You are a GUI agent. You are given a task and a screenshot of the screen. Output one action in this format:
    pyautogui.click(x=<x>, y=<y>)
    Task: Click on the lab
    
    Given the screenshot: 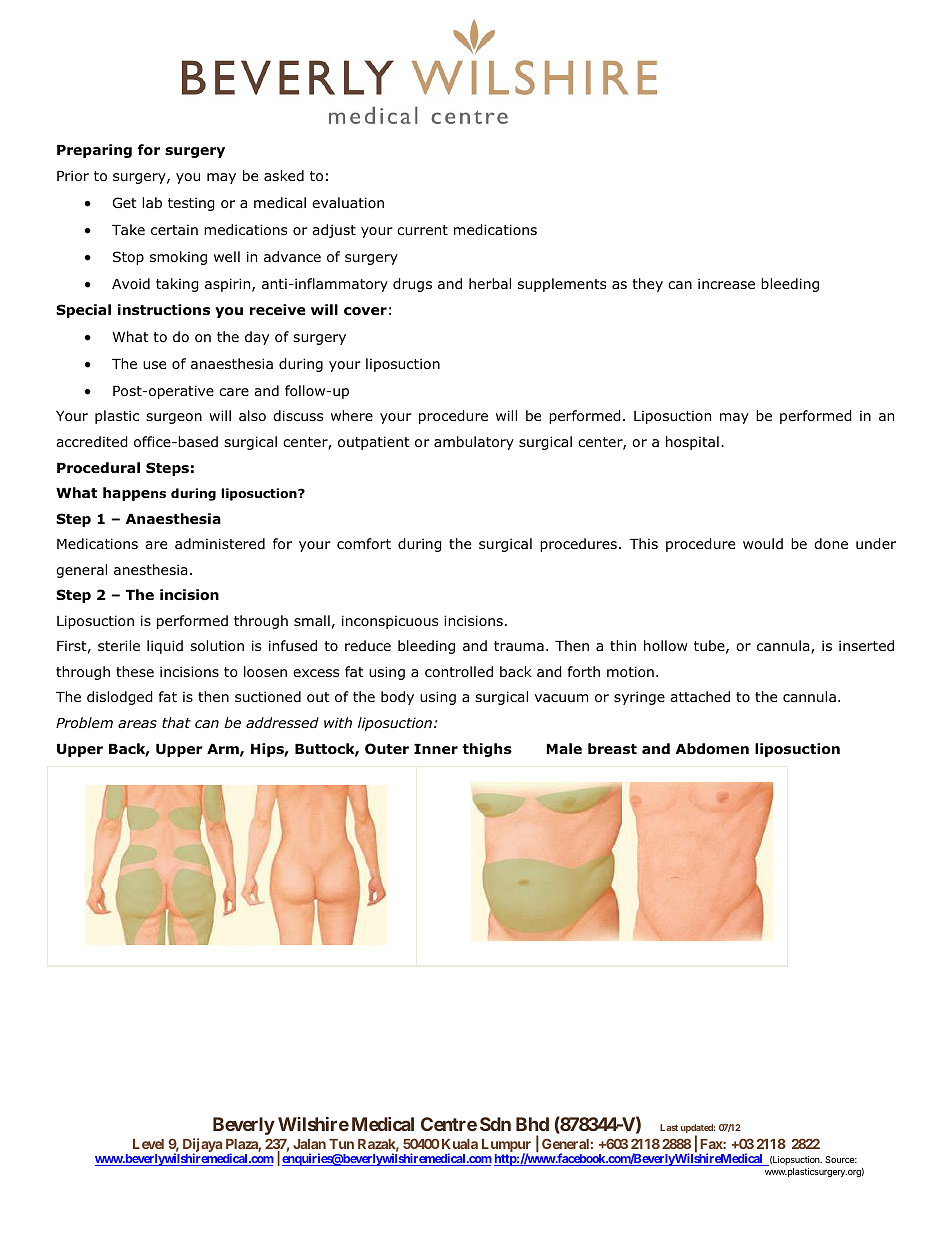 What is the action you would take?
    pyautogui.click(x=152, y=202)
